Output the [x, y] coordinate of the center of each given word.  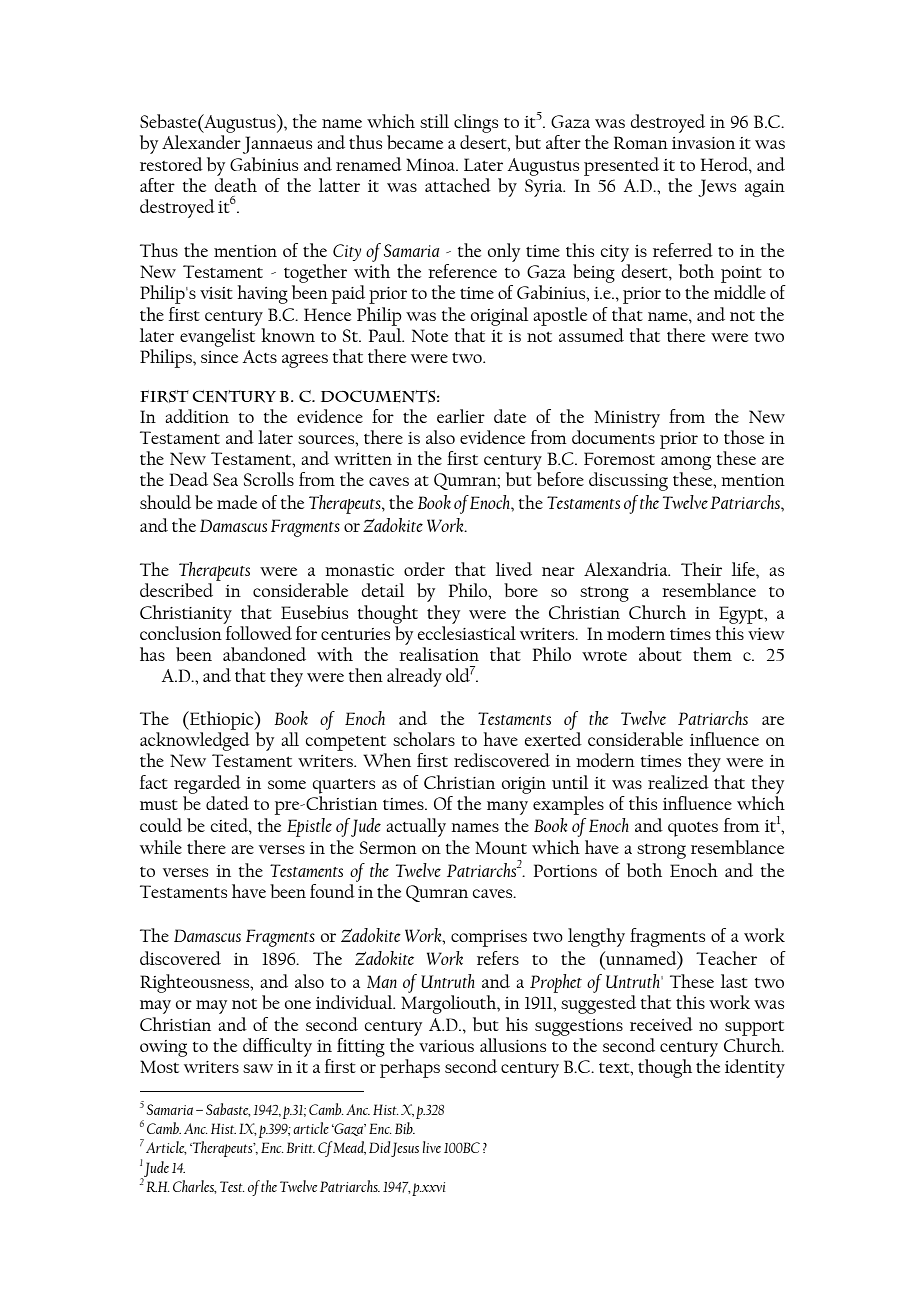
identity [755, 1068]
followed [257, 631]
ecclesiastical [467, 633]
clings [476, 123]
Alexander [201, 142]
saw [258, 1068]
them [712, 654]
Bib [405, 1128]
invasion [703, 143]
